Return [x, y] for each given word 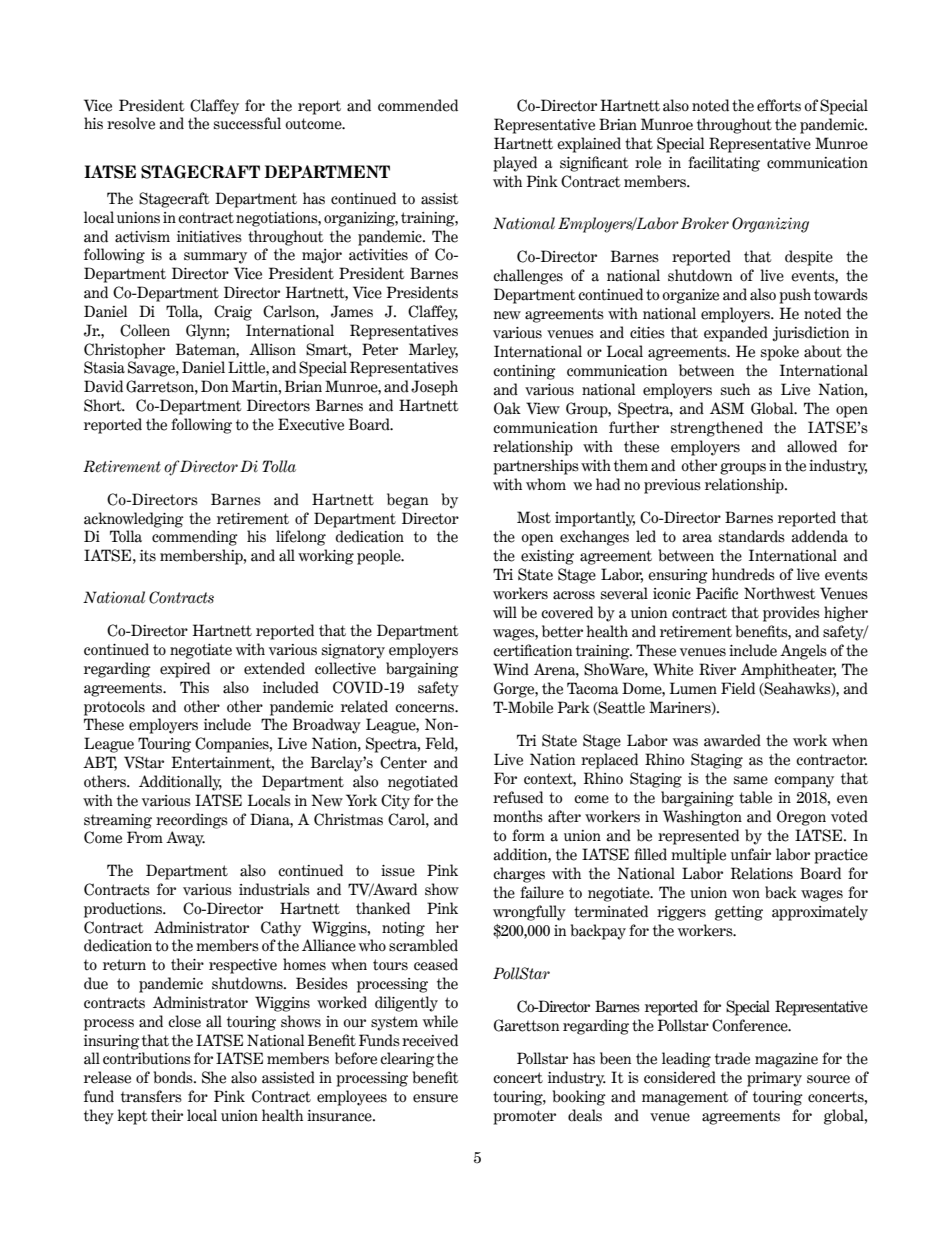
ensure [435, 1098]
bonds [174, 1077]
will [505, 612]
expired [185, 670]
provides [791, 614]
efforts [779, 105]
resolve [131, 123]
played [515, 164]
